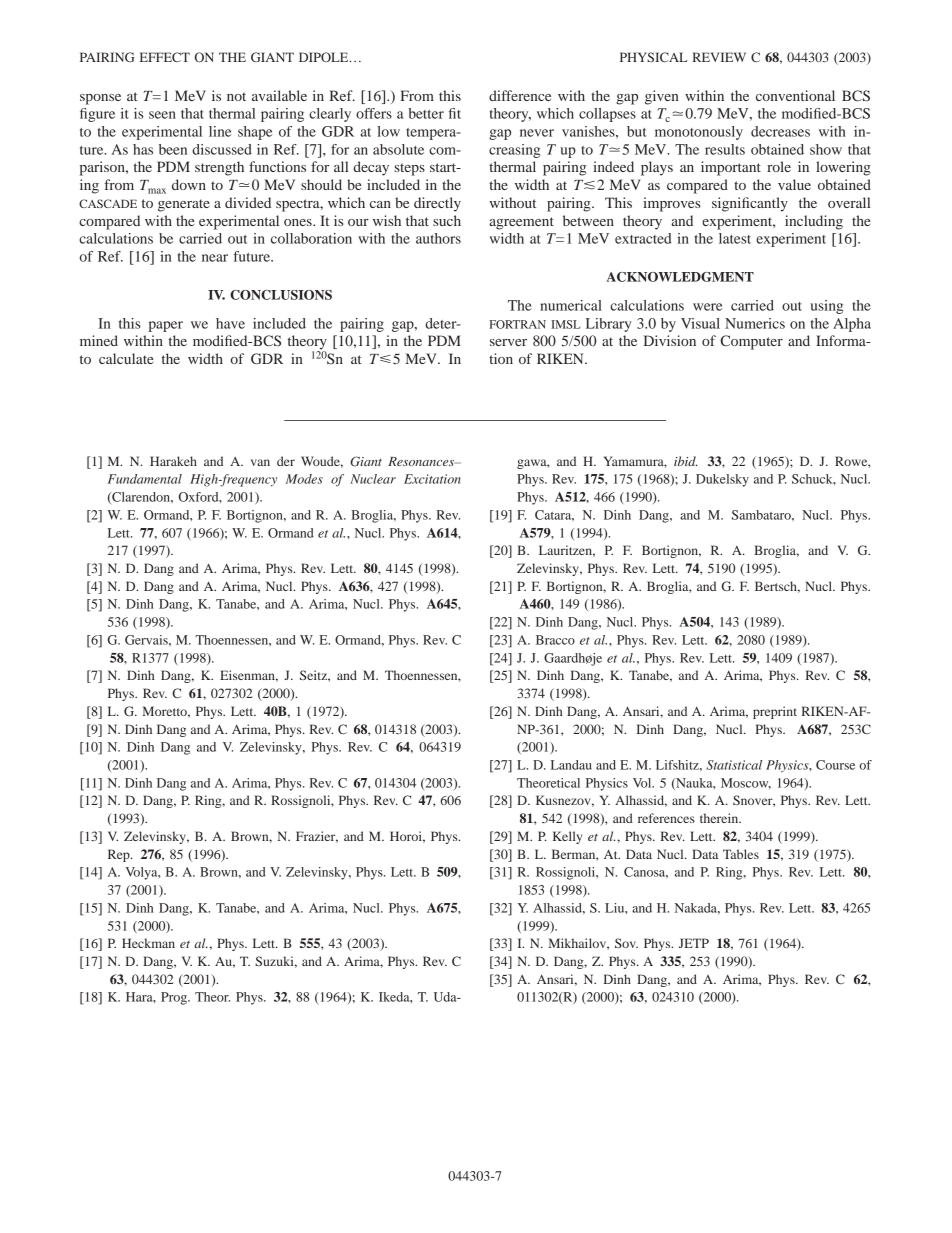 The height and width of the document is (1233, 952). Describe the element at coordinates (438, 238) in the document. I see `authors` at that location.
